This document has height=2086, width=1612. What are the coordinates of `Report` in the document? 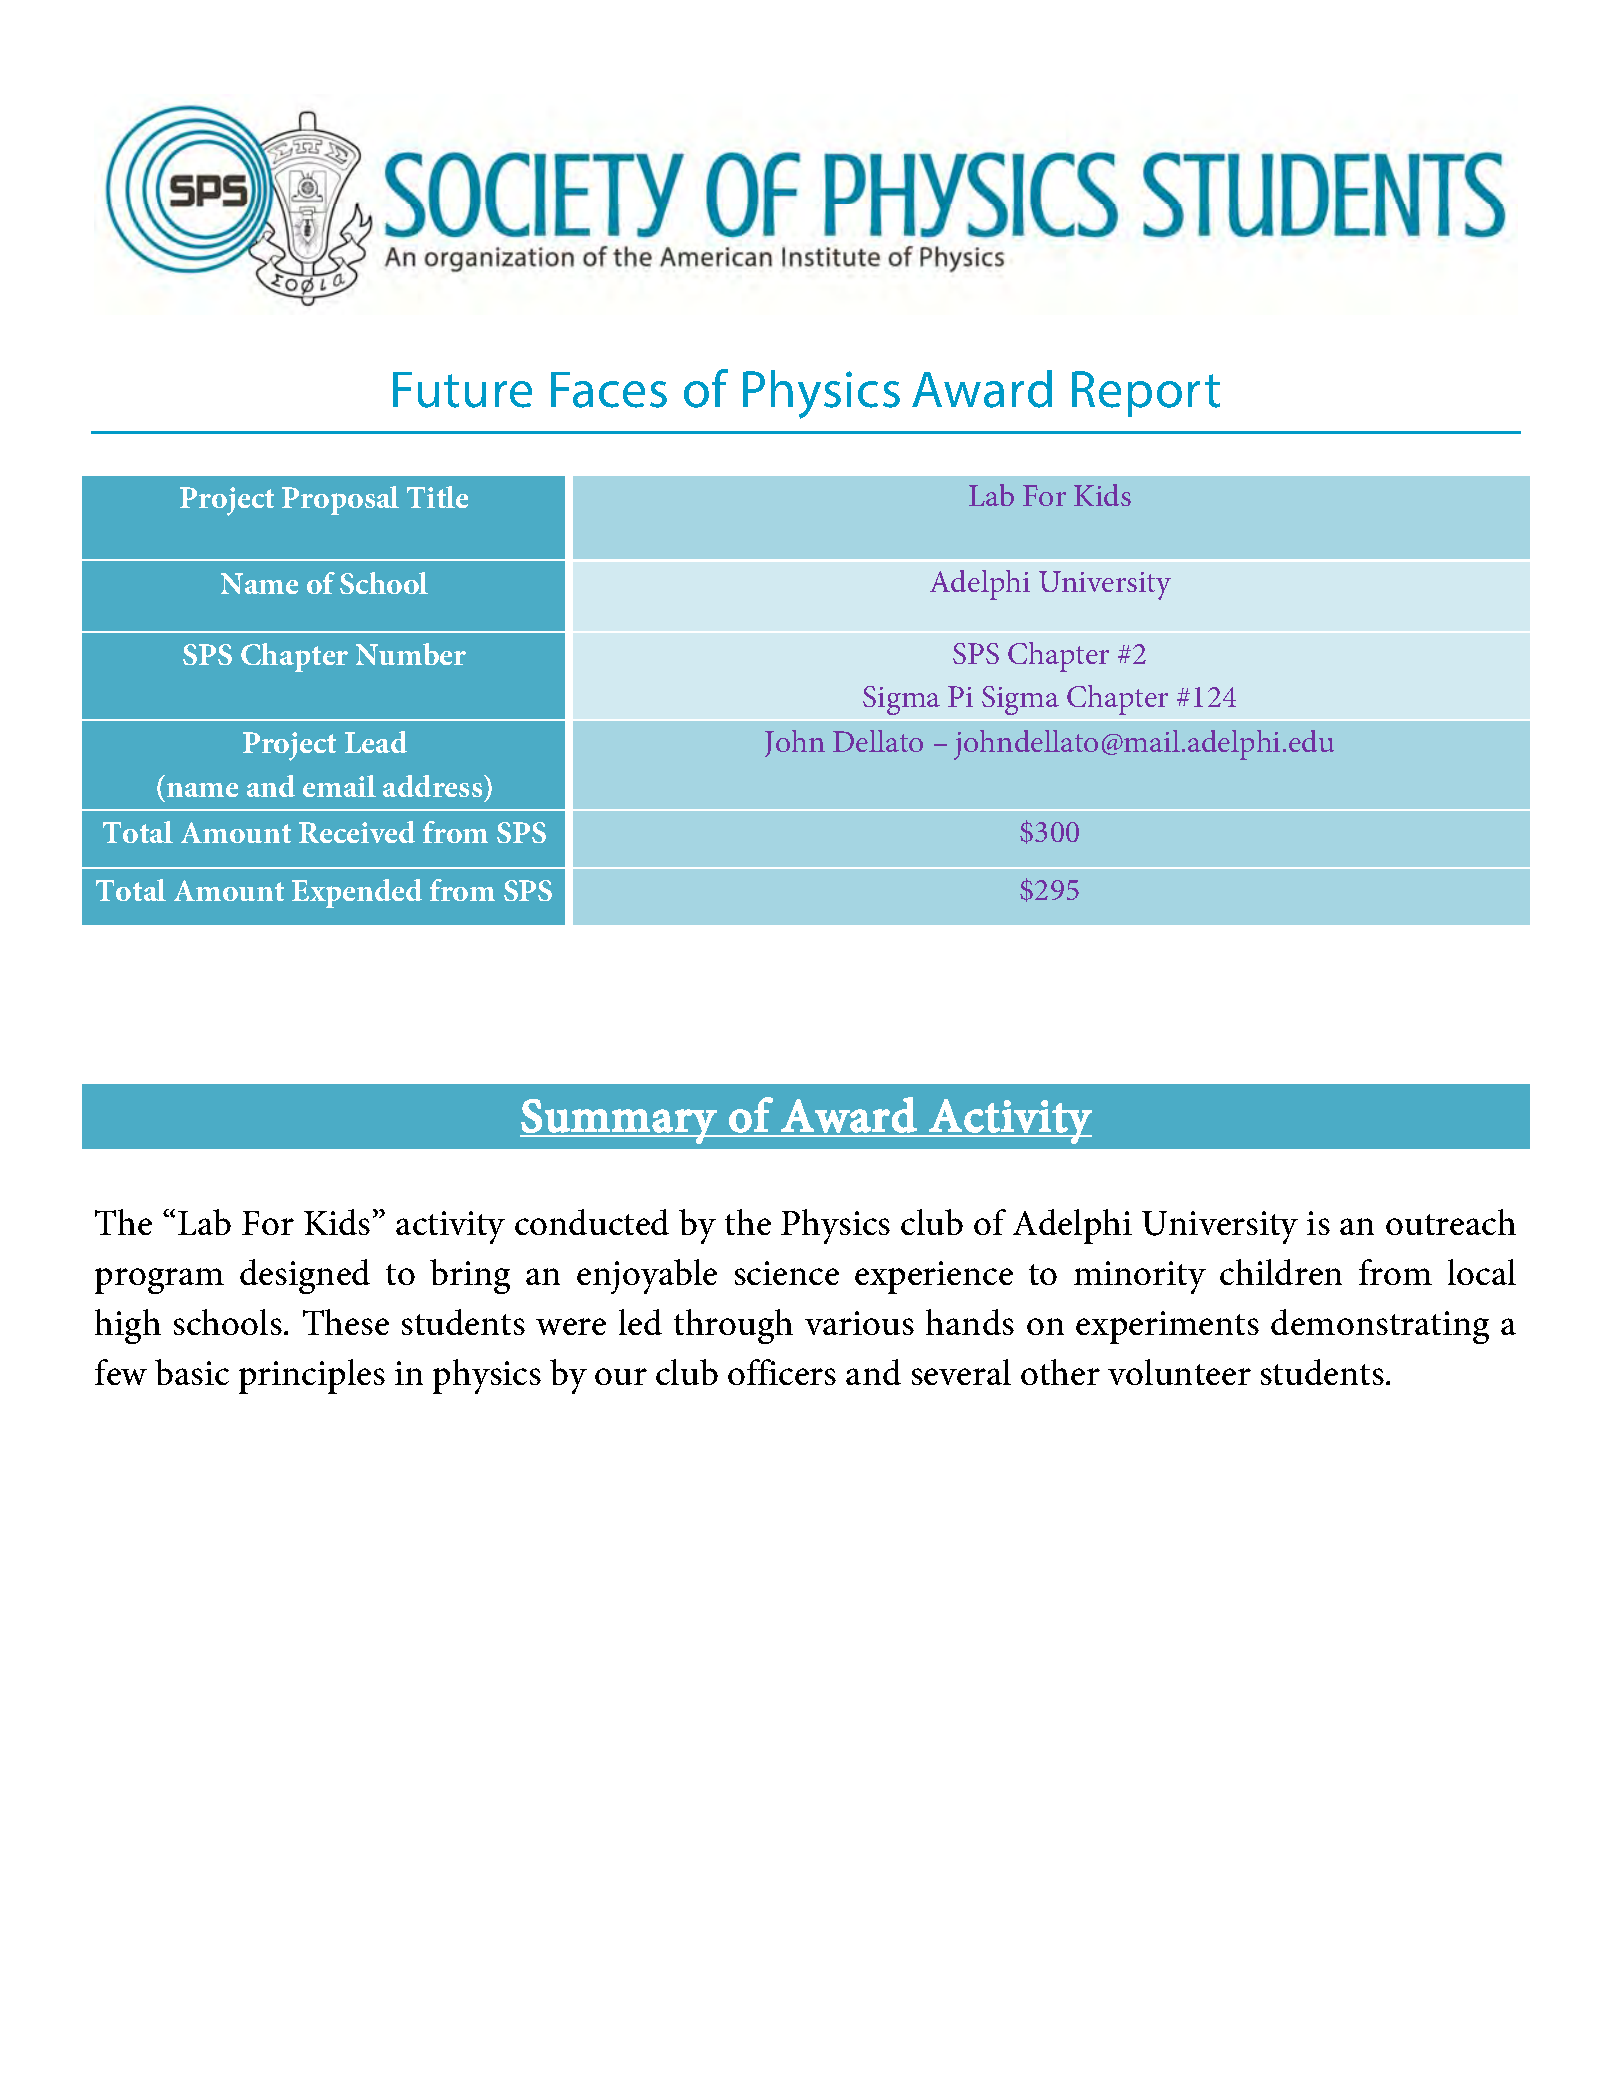 It's located at (1146, 394).
